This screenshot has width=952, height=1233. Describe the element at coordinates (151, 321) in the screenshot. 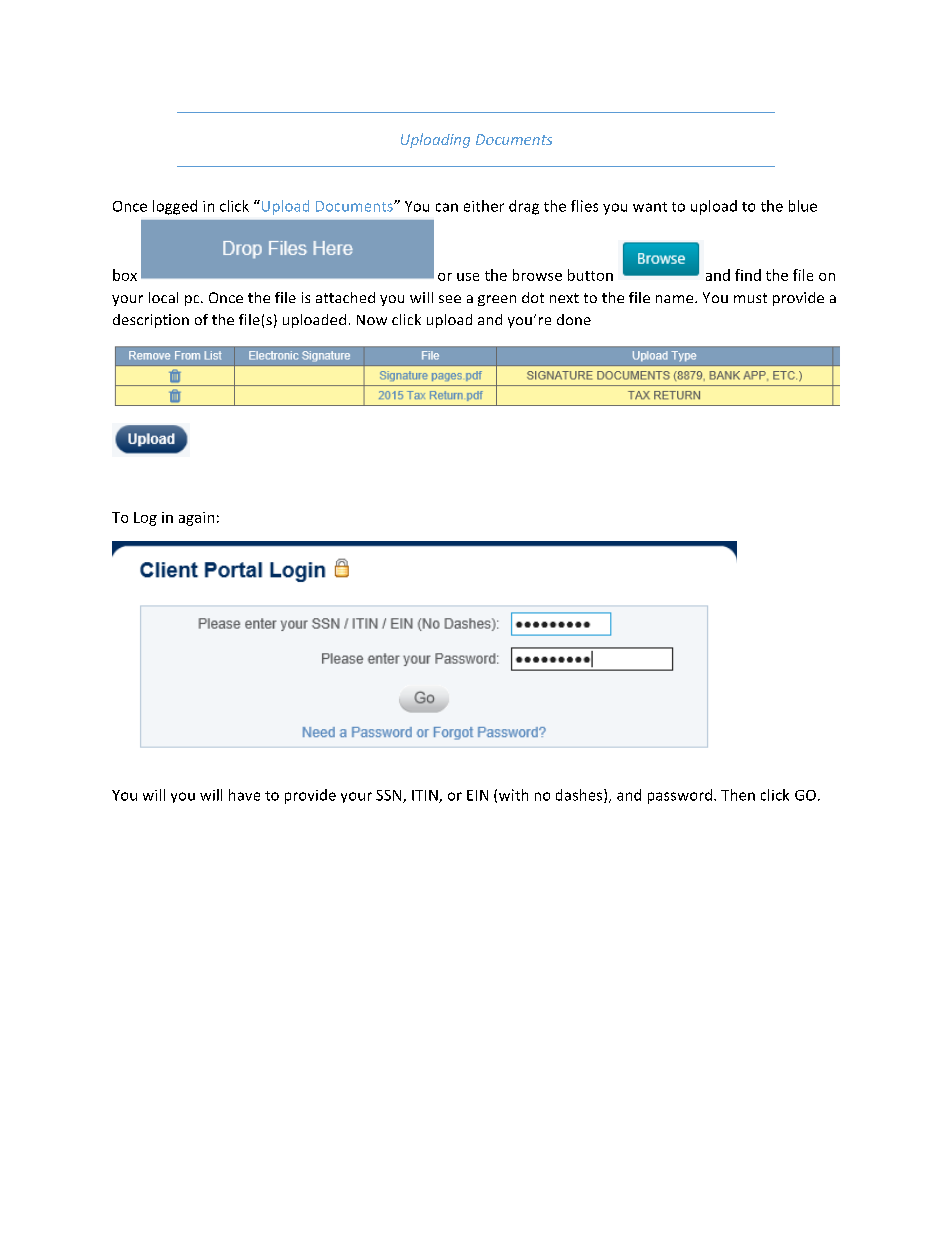

I see `description` at that location.
